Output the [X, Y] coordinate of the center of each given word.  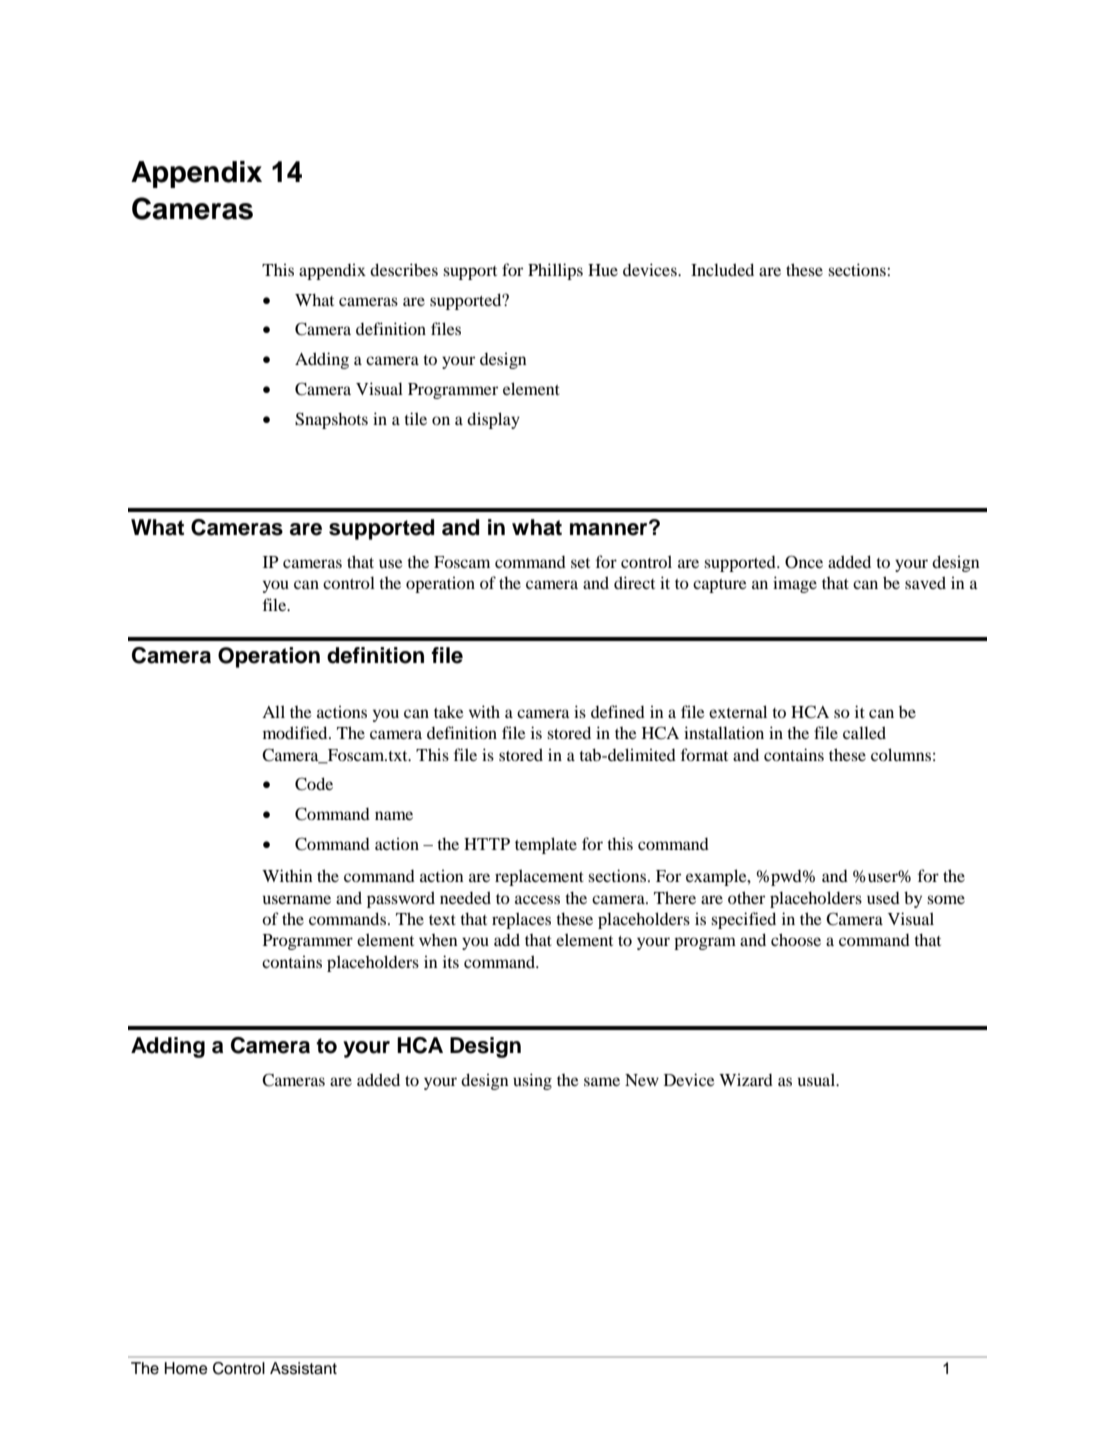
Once [804, 562]
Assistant [303, 1368]
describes [404, 269]
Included [722, 269]
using [532, 1081]
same [602, 1081]
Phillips [555, 271]
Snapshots [331, 420]
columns [901, 754]
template [546, 845]
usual [818, 1079]
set [580, 563]
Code [314, 784]
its [451, 961]
